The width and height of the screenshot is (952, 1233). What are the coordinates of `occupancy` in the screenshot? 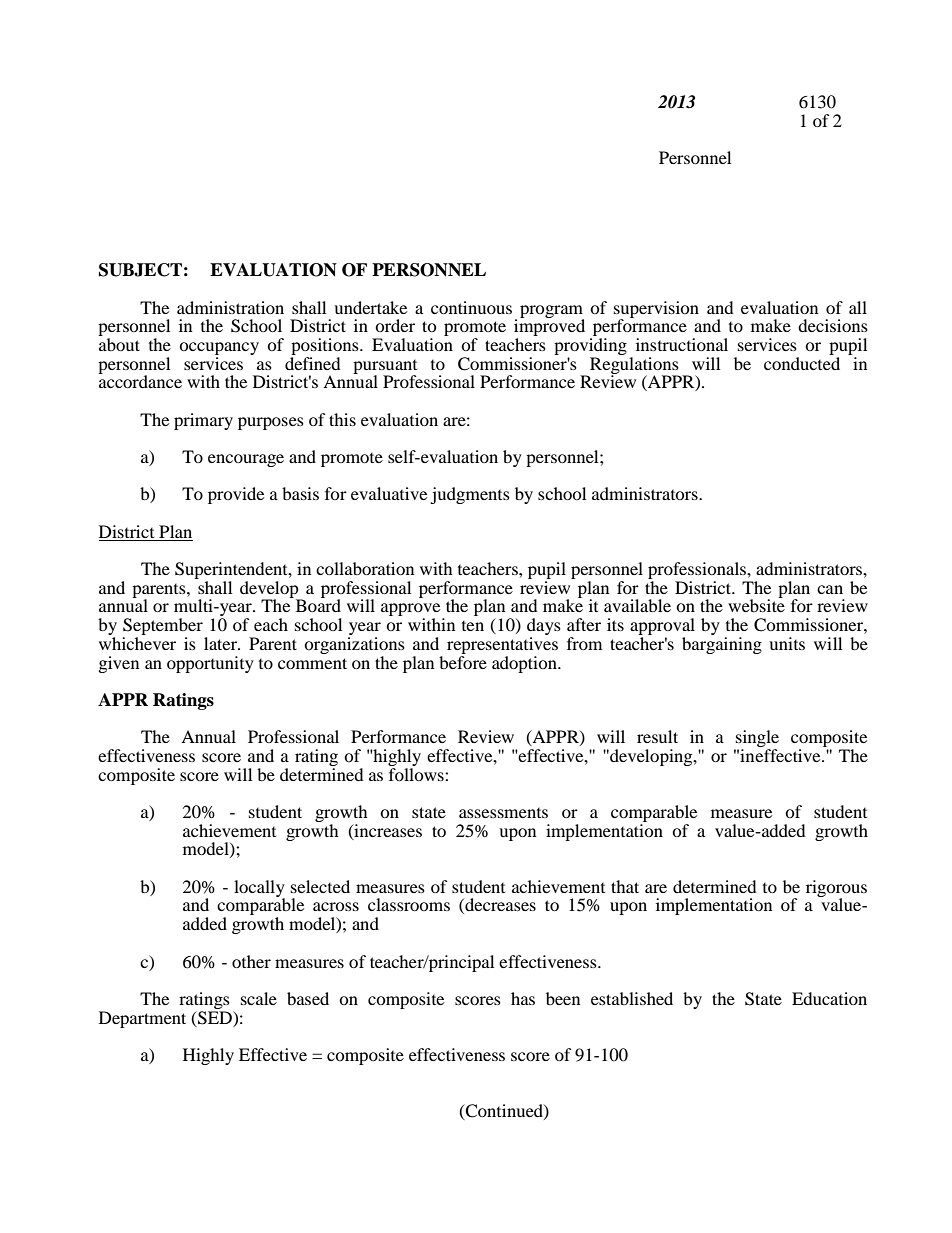 It's located at (219, 348).
